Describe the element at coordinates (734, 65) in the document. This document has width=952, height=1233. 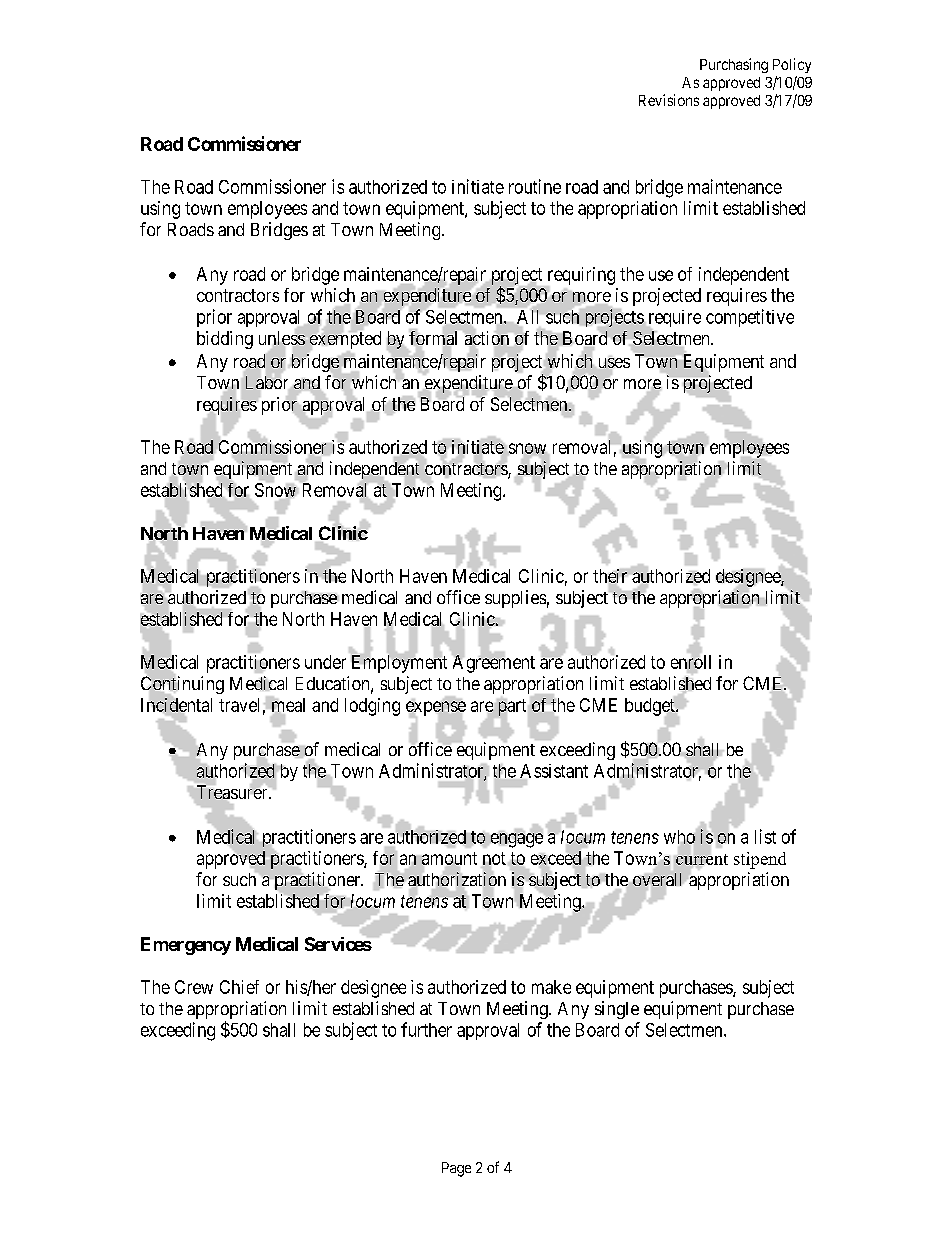
I see `Purchasing` at that location.
